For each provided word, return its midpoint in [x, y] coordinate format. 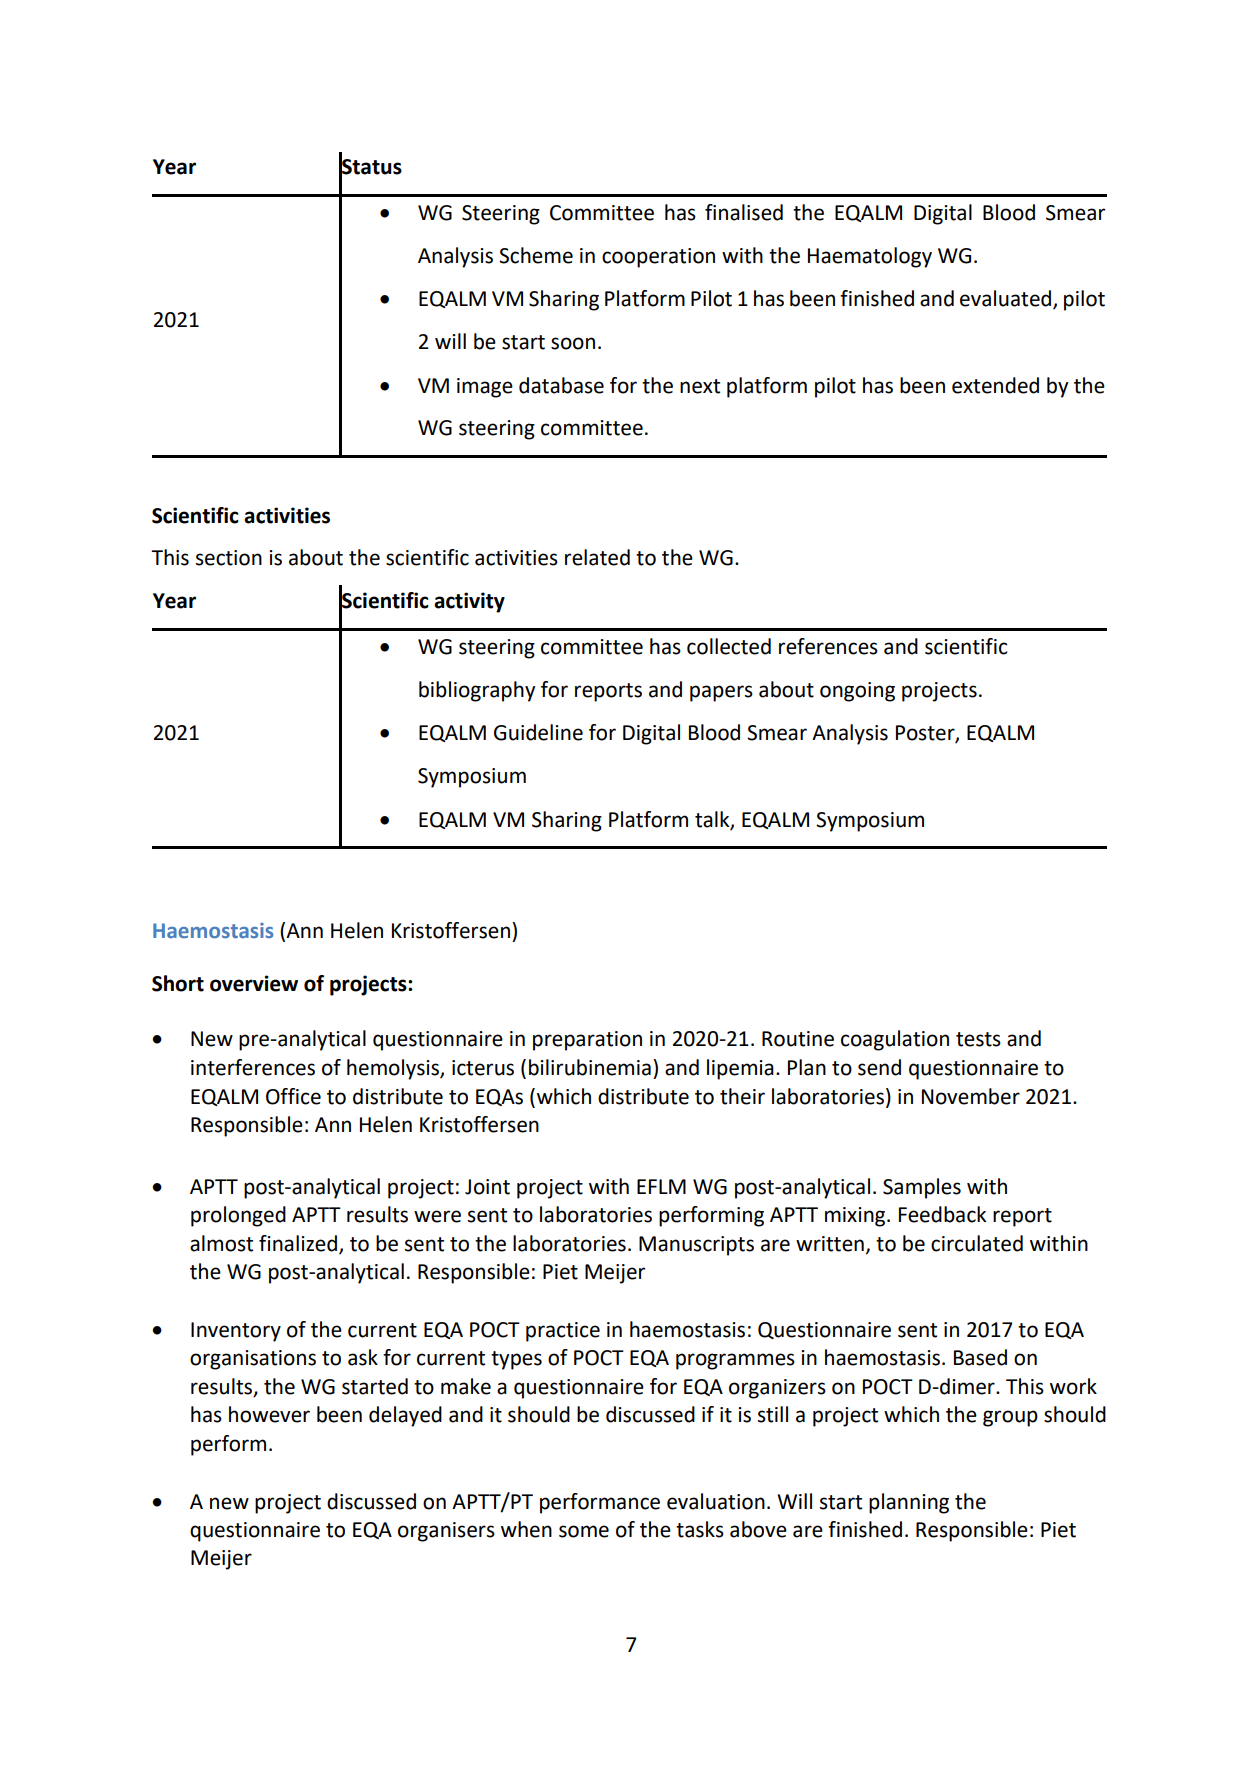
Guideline [538, 732]
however [269, 1414]
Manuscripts [696, 1246]
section [229, 558]
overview [254, 983]
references [828, 646]
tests [978, 1039]
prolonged [238, 1216]
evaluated [1007, 299]
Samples [922, 1188]
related [597, 557]
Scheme [536, 255]
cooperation [658, 258]
